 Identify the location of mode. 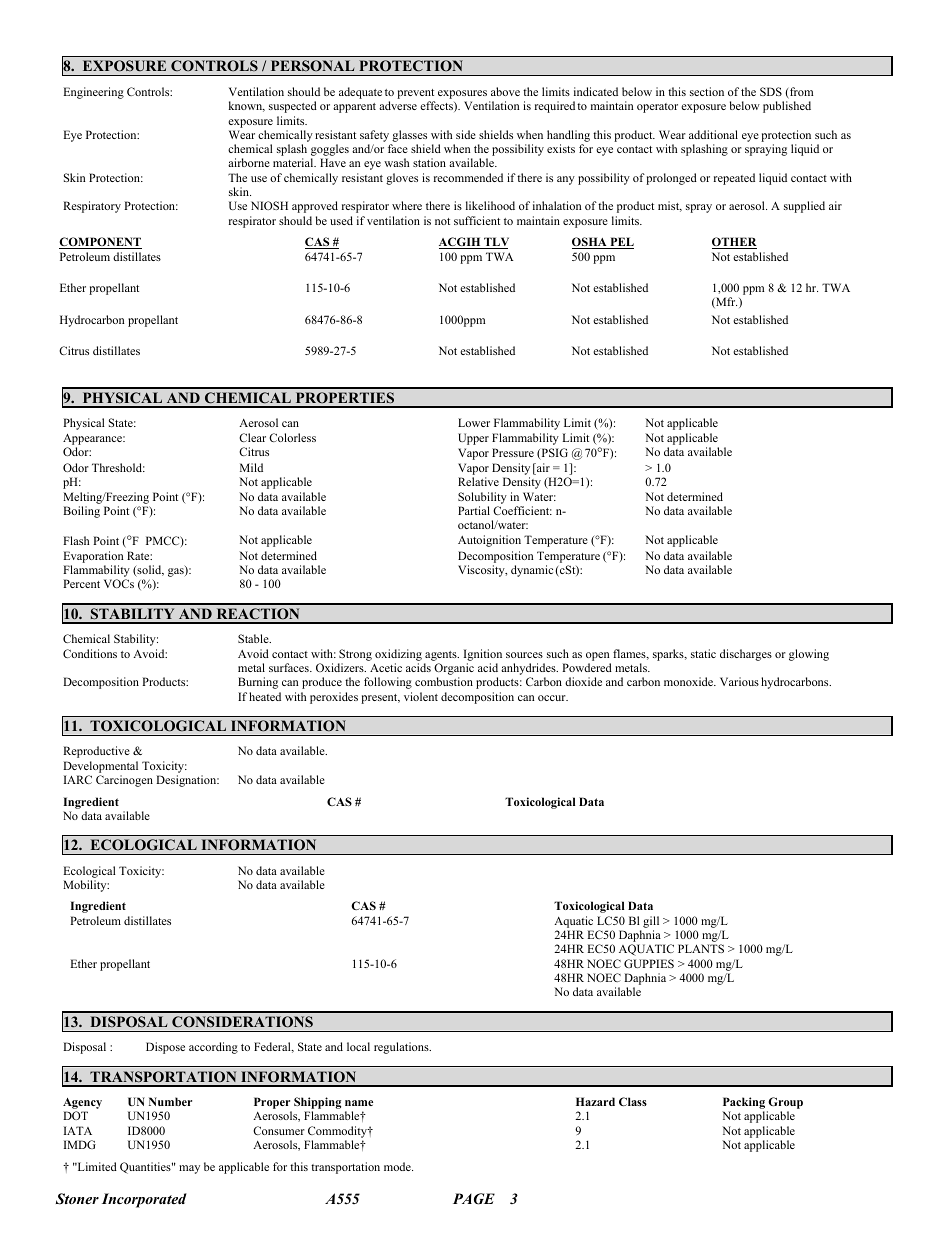
(398, 1166).
